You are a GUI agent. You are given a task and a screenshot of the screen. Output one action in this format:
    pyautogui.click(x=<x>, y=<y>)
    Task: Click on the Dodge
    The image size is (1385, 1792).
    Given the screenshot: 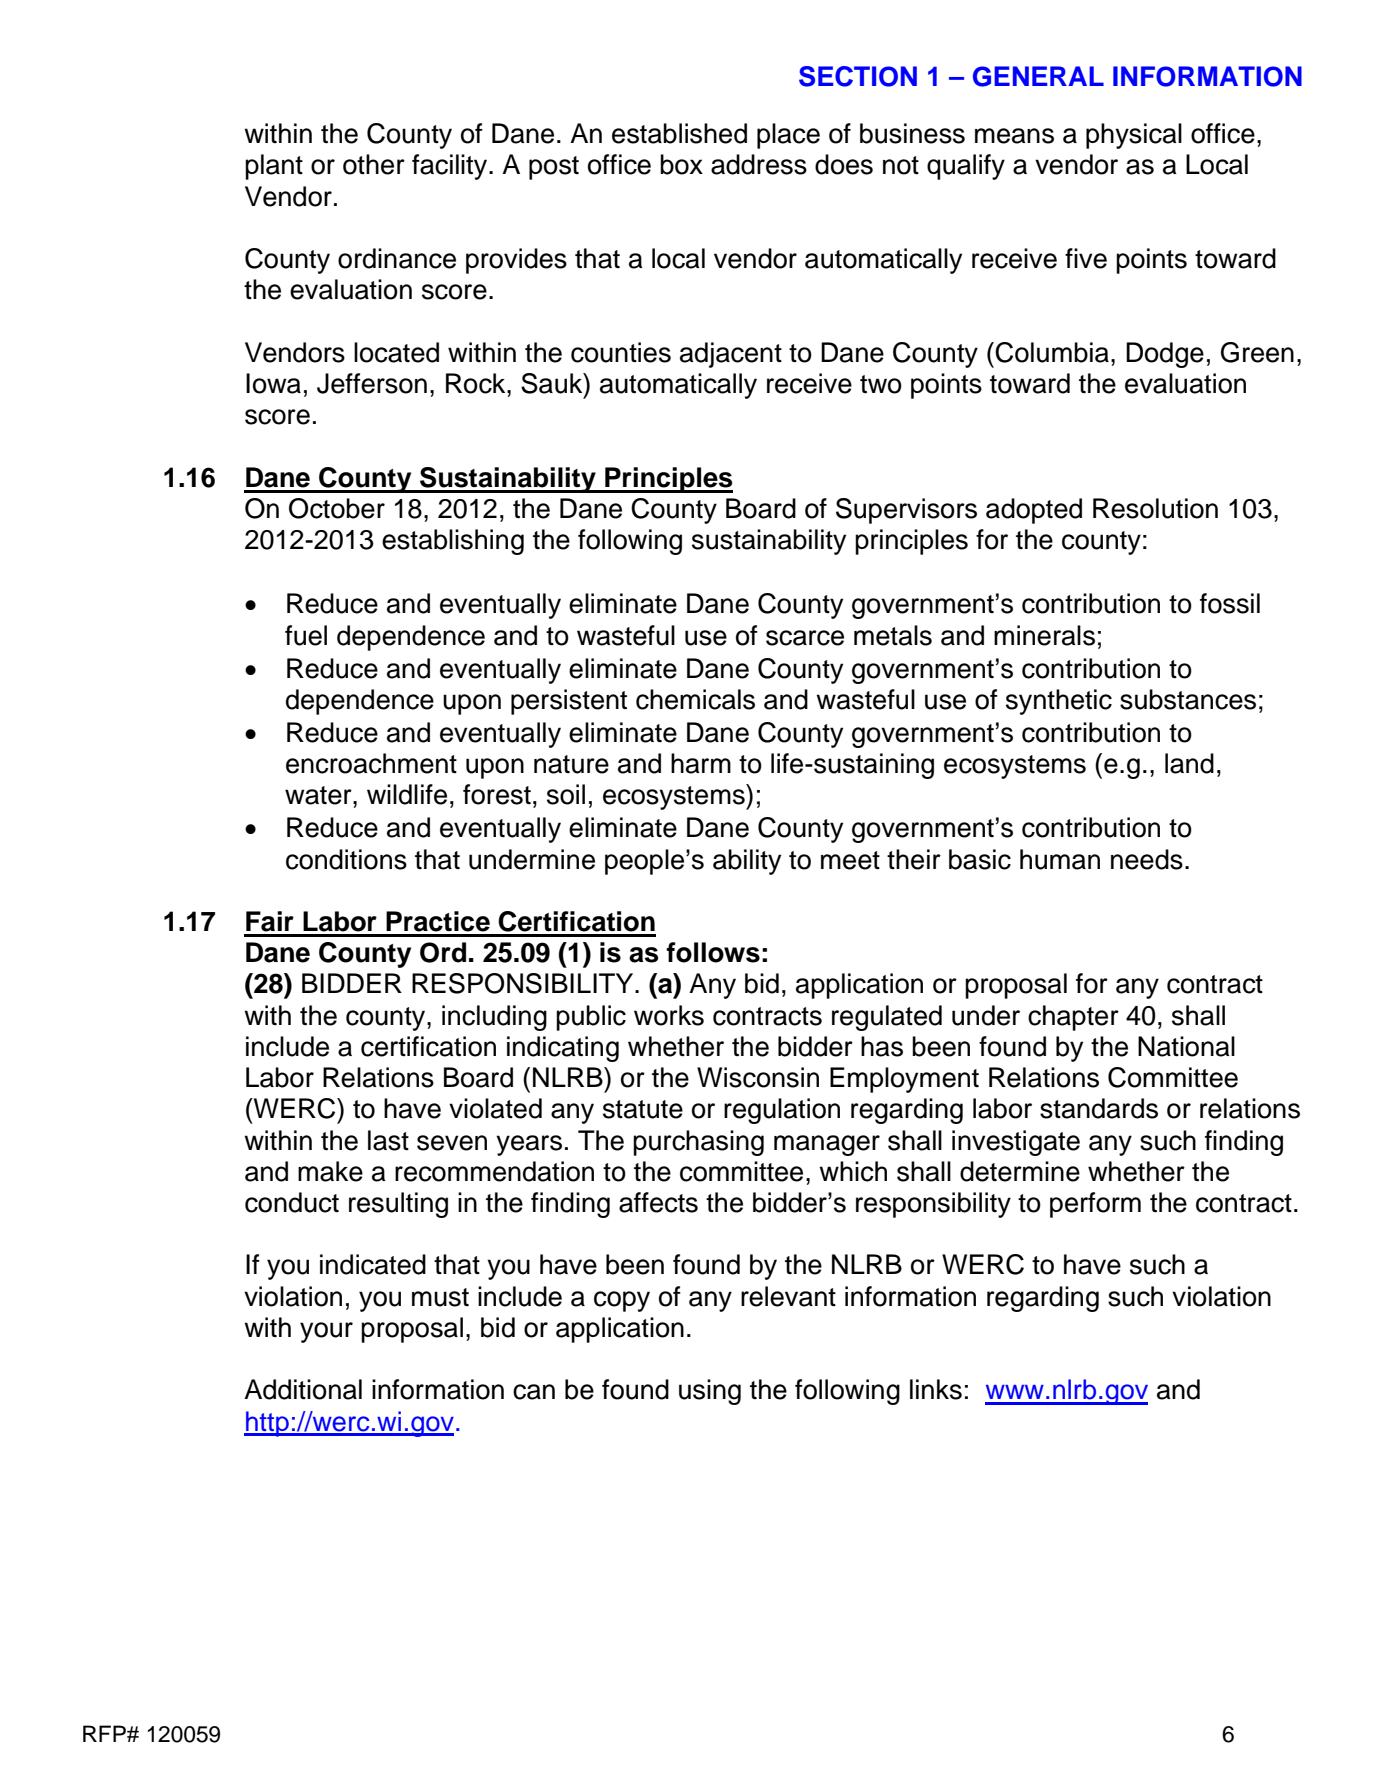 What is the action you would take?
    pyautogui.click(x=1165, y=355)
